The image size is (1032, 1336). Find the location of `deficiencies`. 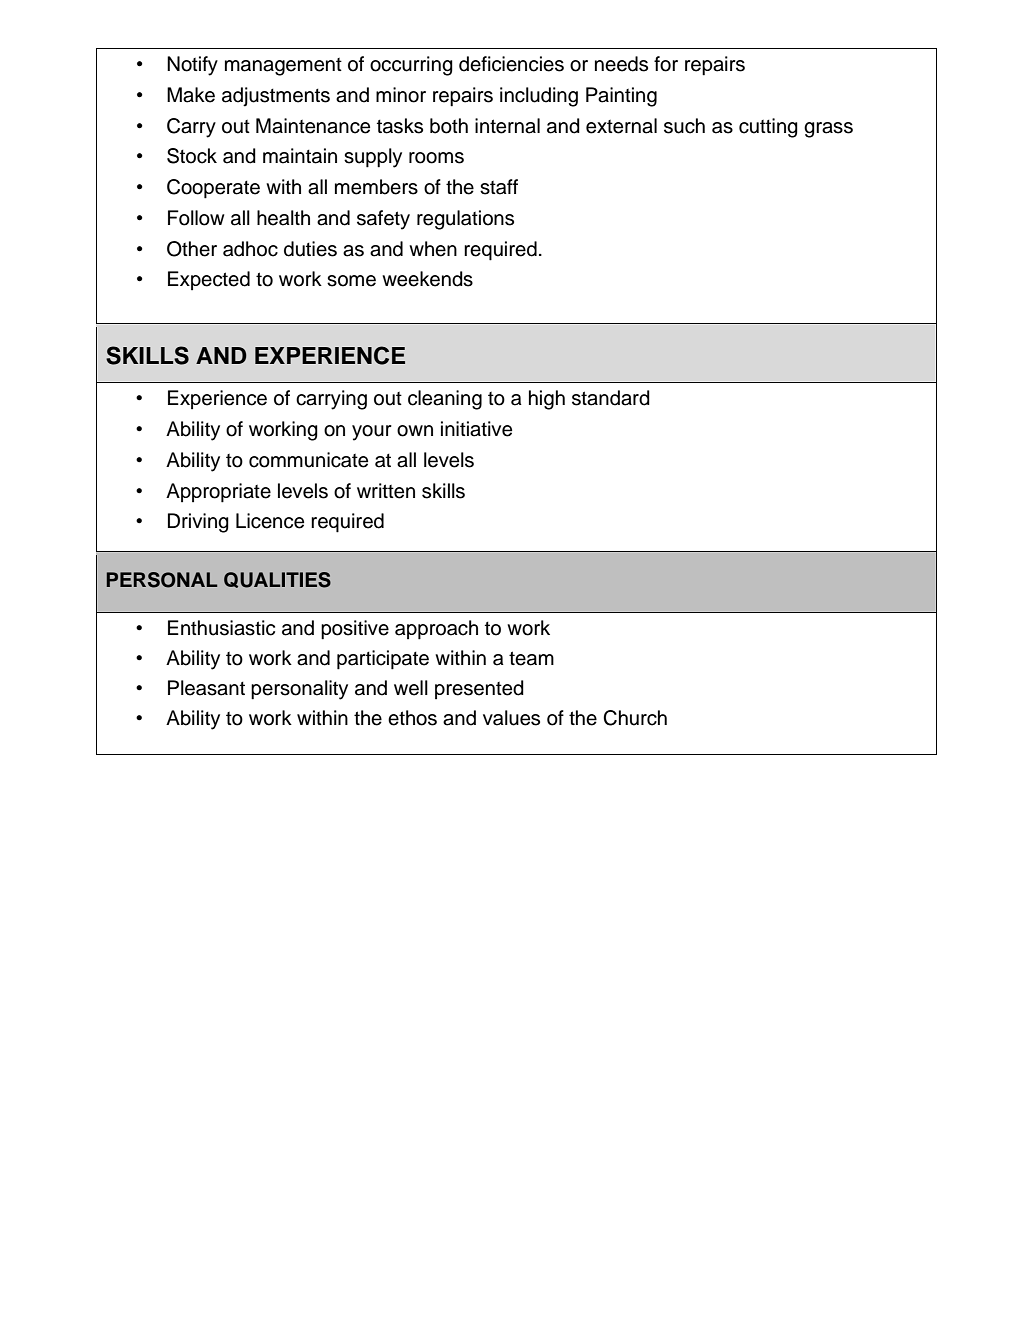

deficiencies is located at coordinates (511, 64).
